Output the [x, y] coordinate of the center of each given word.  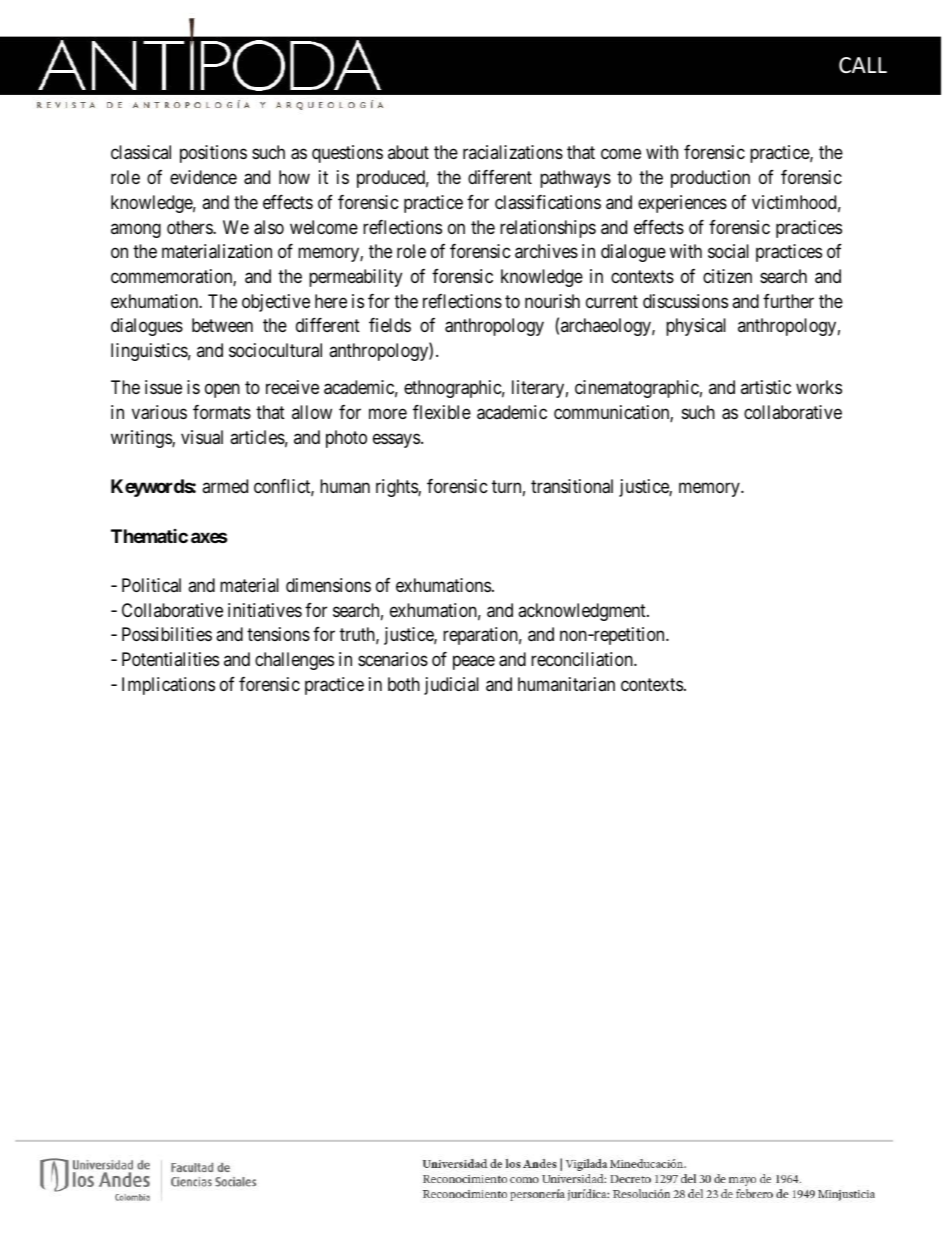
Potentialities [170, 659]
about [408, 152]
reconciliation [583, 659]
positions [213, 154]
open [222, 391]
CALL [863, 65]
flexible [442, 412]
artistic [766, 387]
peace [474, 662]
